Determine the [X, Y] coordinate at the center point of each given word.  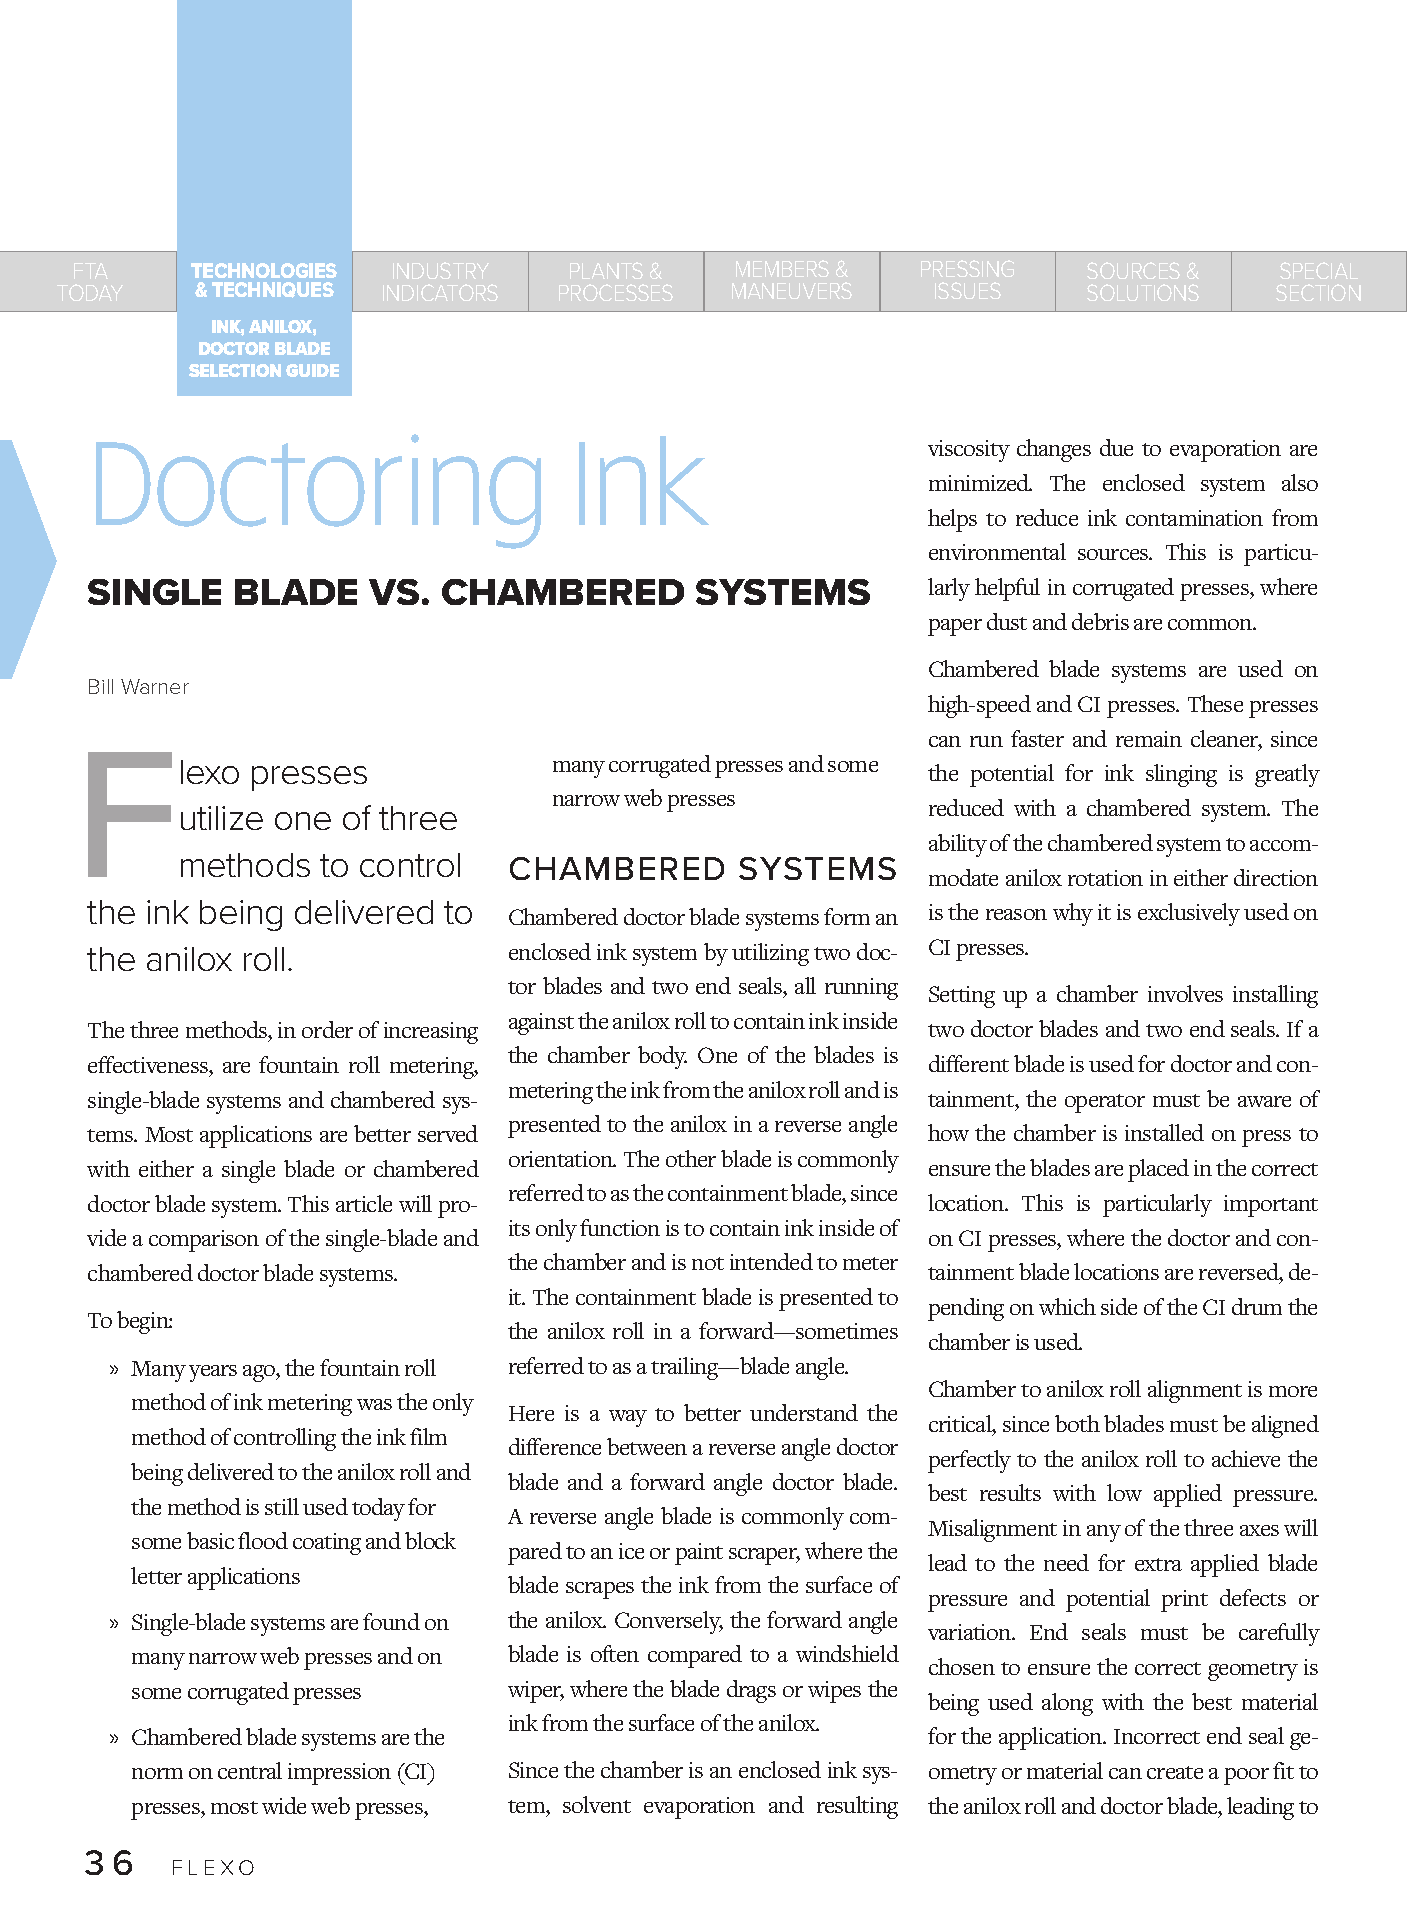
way [628, 1418]
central [250, 1770]
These [1215, 703]
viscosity [969, 451]
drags [751, 1691]
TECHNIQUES [273, 290]
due [1116, 447]
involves [1185, 993]
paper [955, 627]
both [1077, 1423]
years [213, 1373]
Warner [155, 686]
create [1175, 1772]
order [327, 1029]
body [662, 1057]
